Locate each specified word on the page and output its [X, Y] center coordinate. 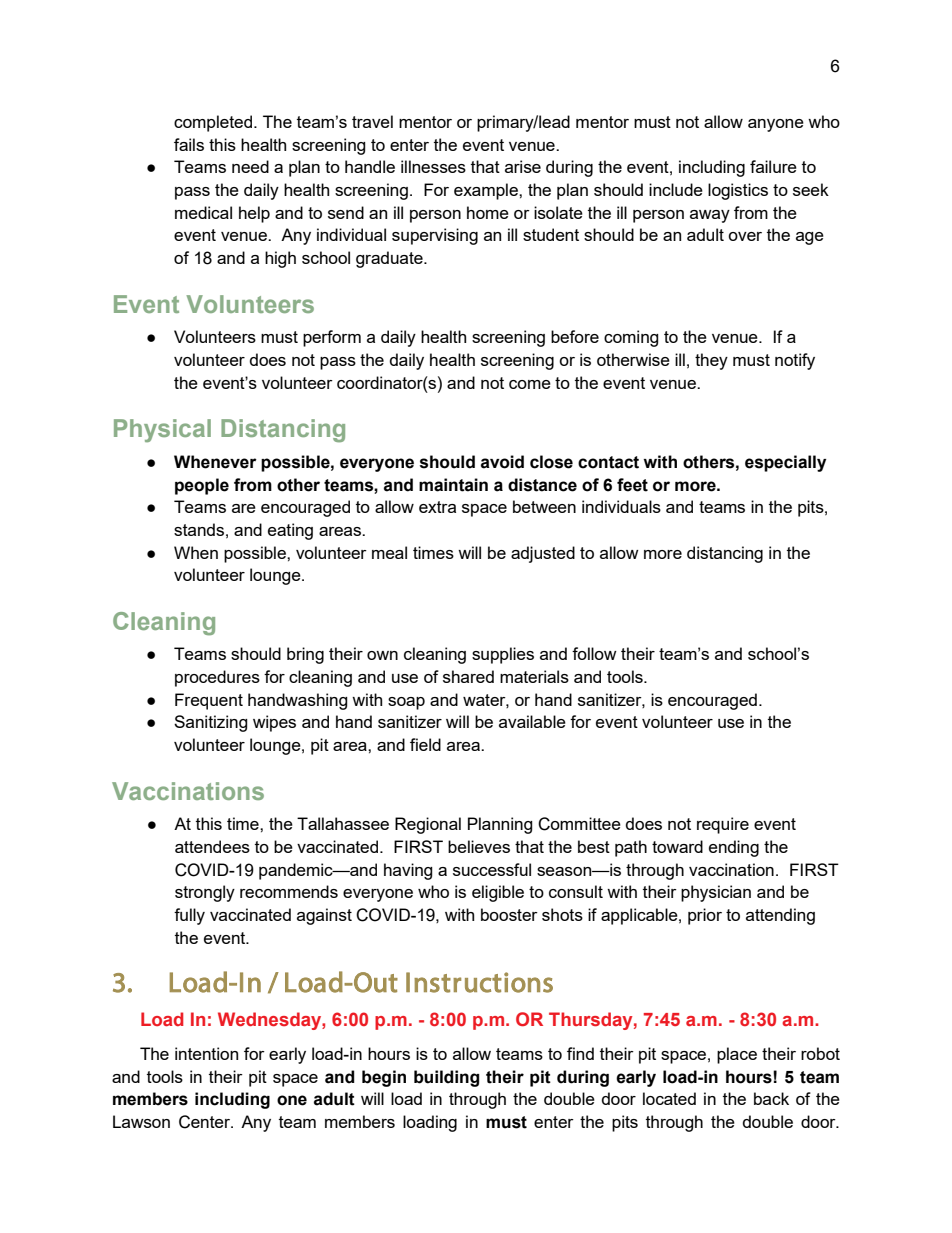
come [530, 384]
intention [206, 1053]
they [711, 361]
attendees [212, 846]
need [250, 166]
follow [594, 653]
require [723, 825]
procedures [217, 678]
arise [523, 166]
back [771, 1098]
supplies [503, 655]
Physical [162, 430]
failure [773, 166]
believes [479, 846]
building [446, 1078]
